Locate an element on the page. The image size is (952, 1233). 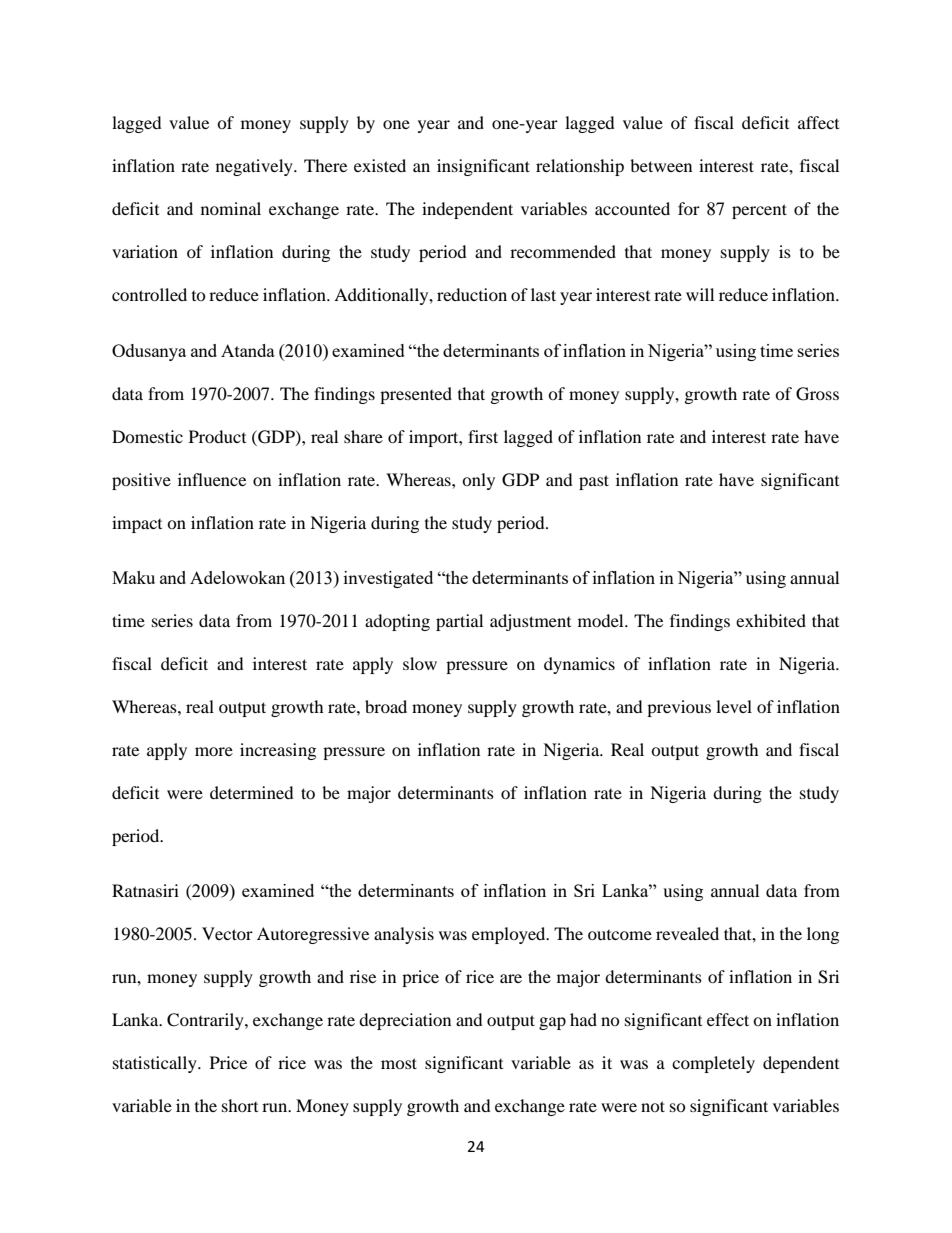
between is located at coordinates (661, 165).
